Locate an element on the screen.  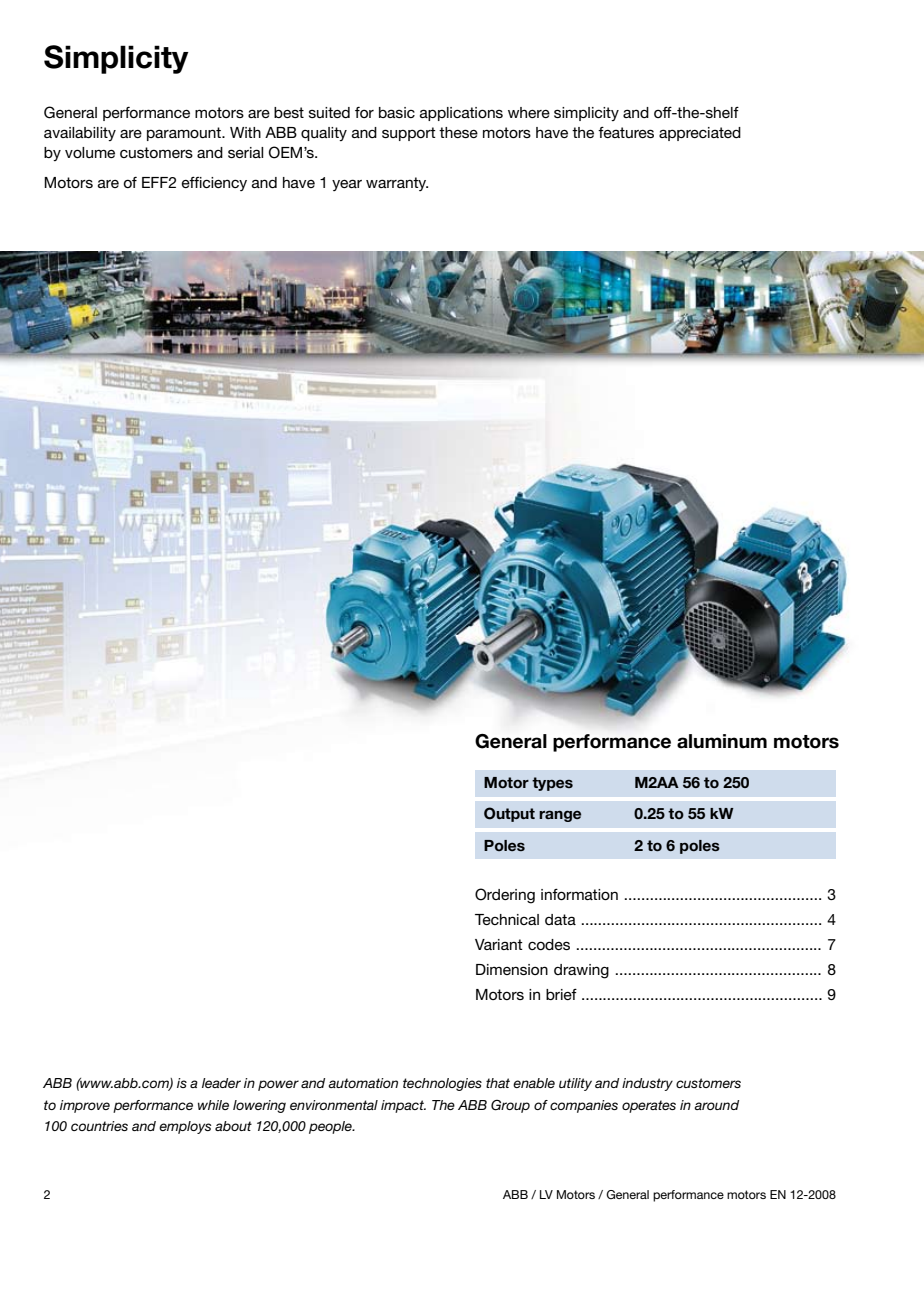
operates is located at coordinates (649, 1106).
